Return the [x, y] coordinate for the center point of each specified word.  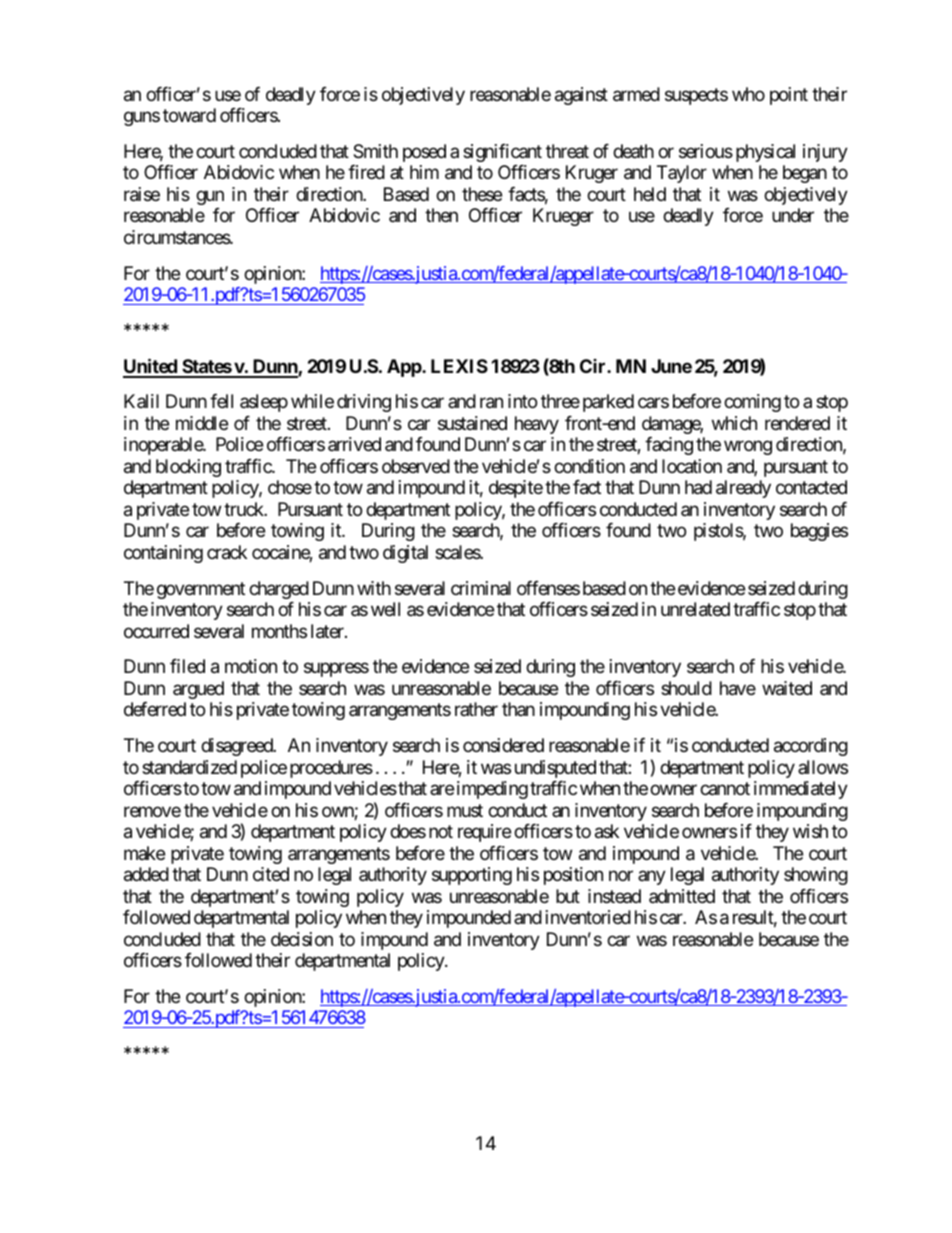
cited [271, 874]
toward [189, 115]
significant [502, 153]
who [748, 94]
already [743, 489]
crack [227, 552]
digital [405, 554]
